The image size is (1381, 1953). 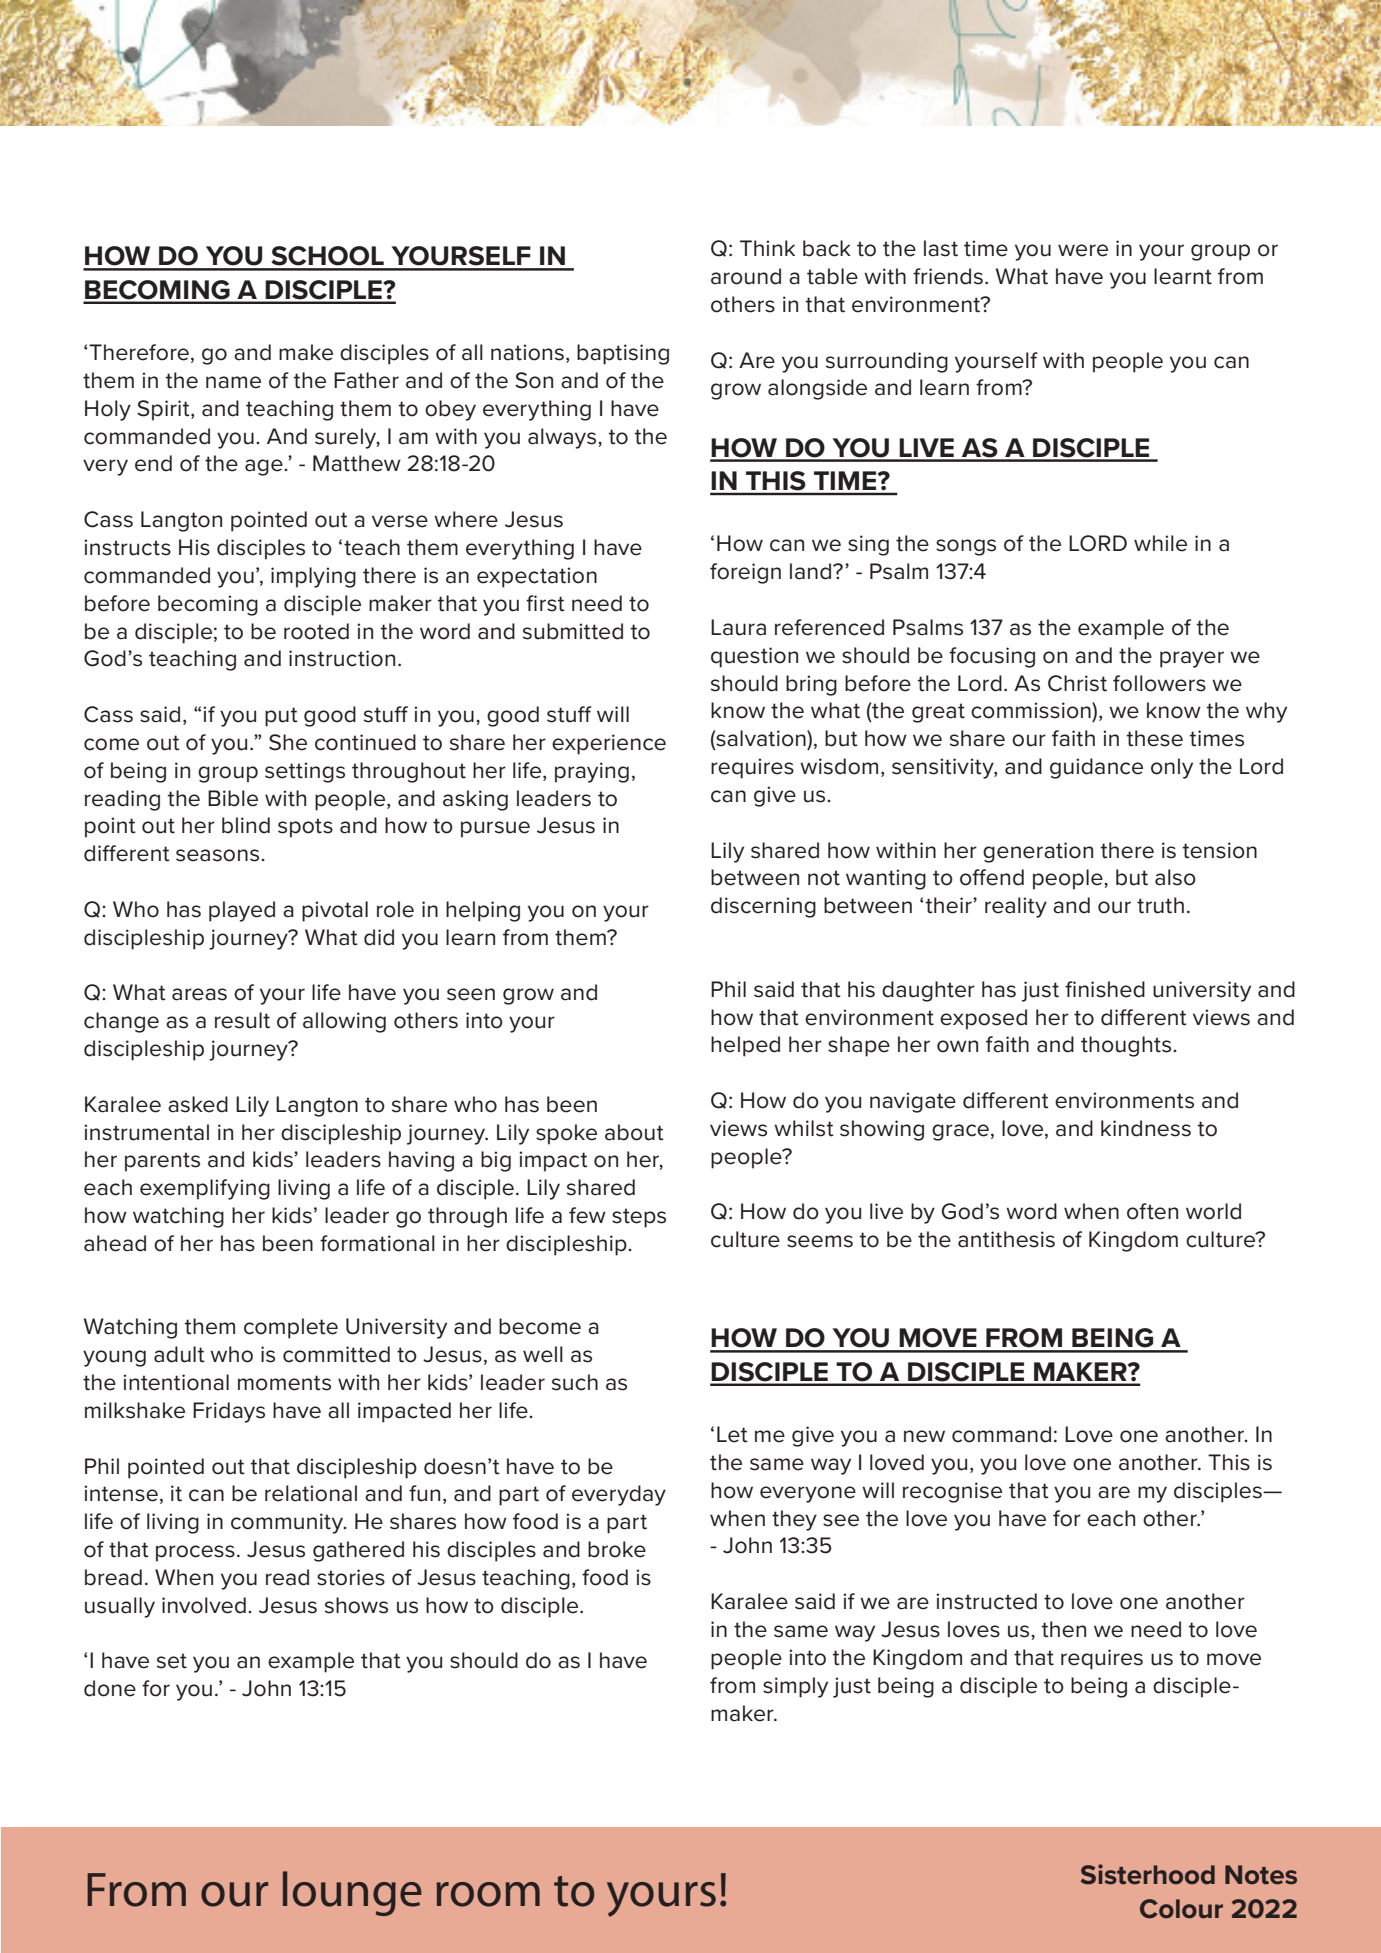 What do you see at coordinates (352, 1893) in the screenshot?
I see `lounge` at bounding box center [352, 1893].
